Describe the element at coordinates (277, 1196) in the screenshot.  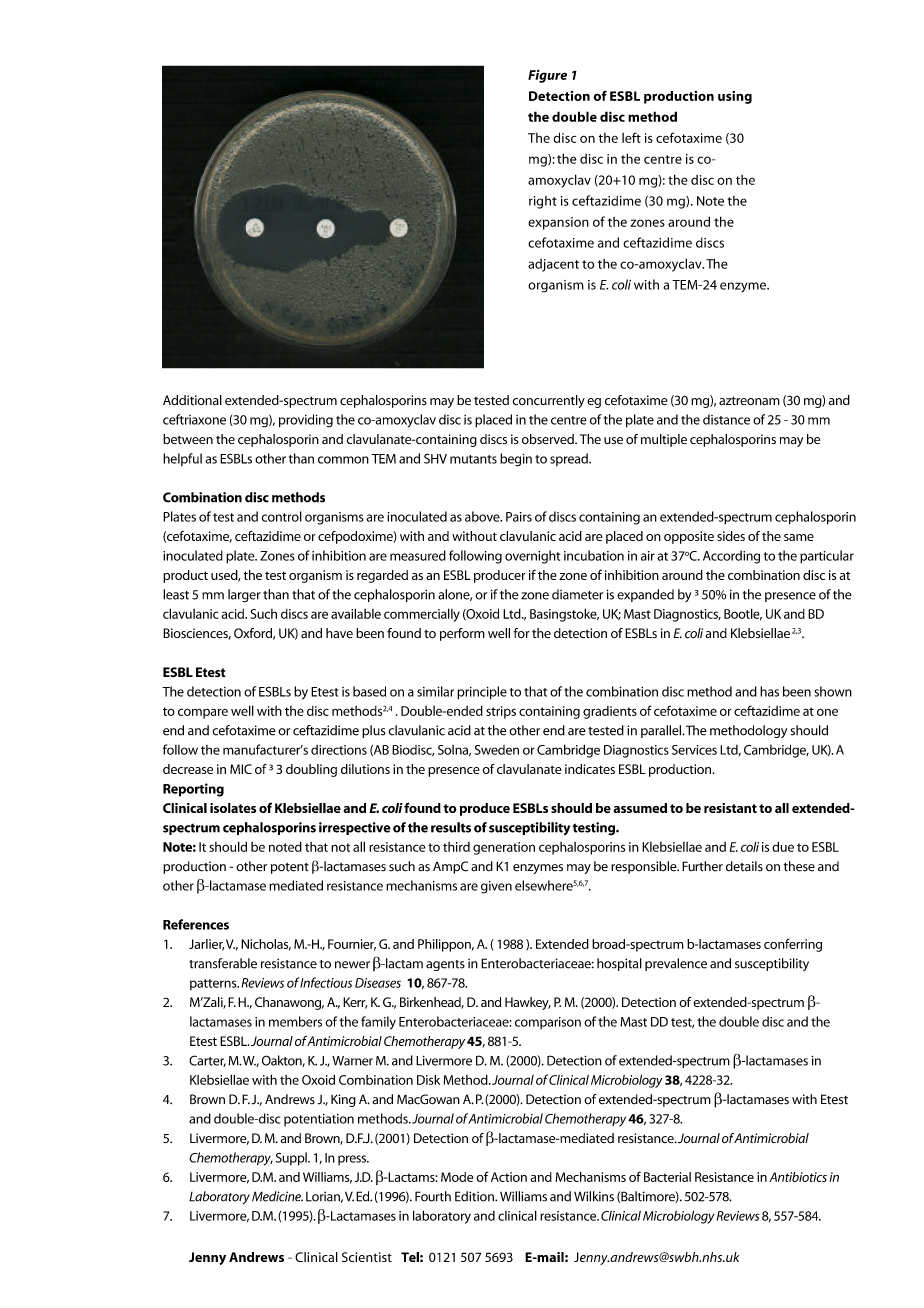
I see `Medicine` at that location.
